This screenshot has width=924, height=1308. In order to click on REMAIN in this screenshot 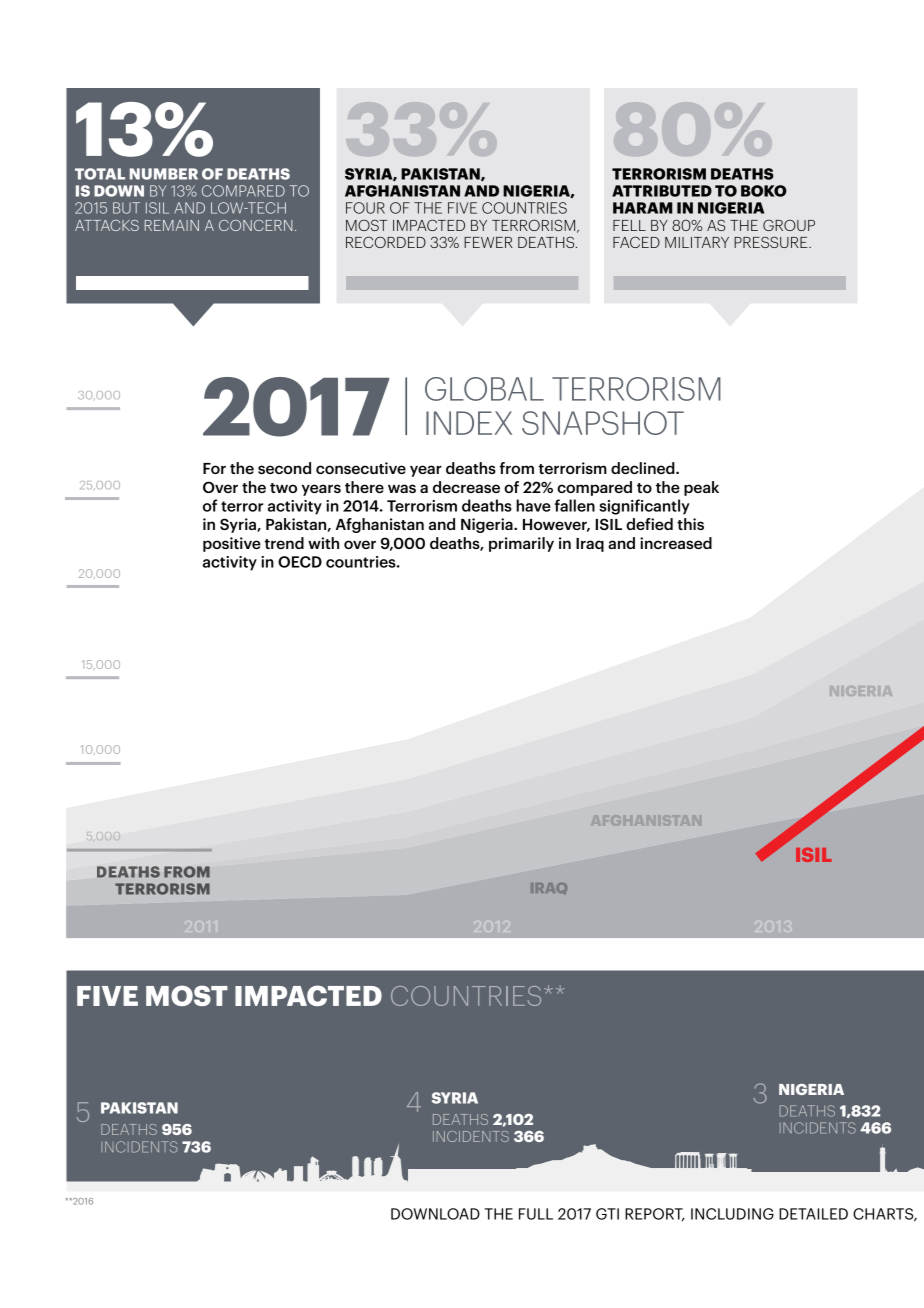, I will do `click(172, 225)`.
